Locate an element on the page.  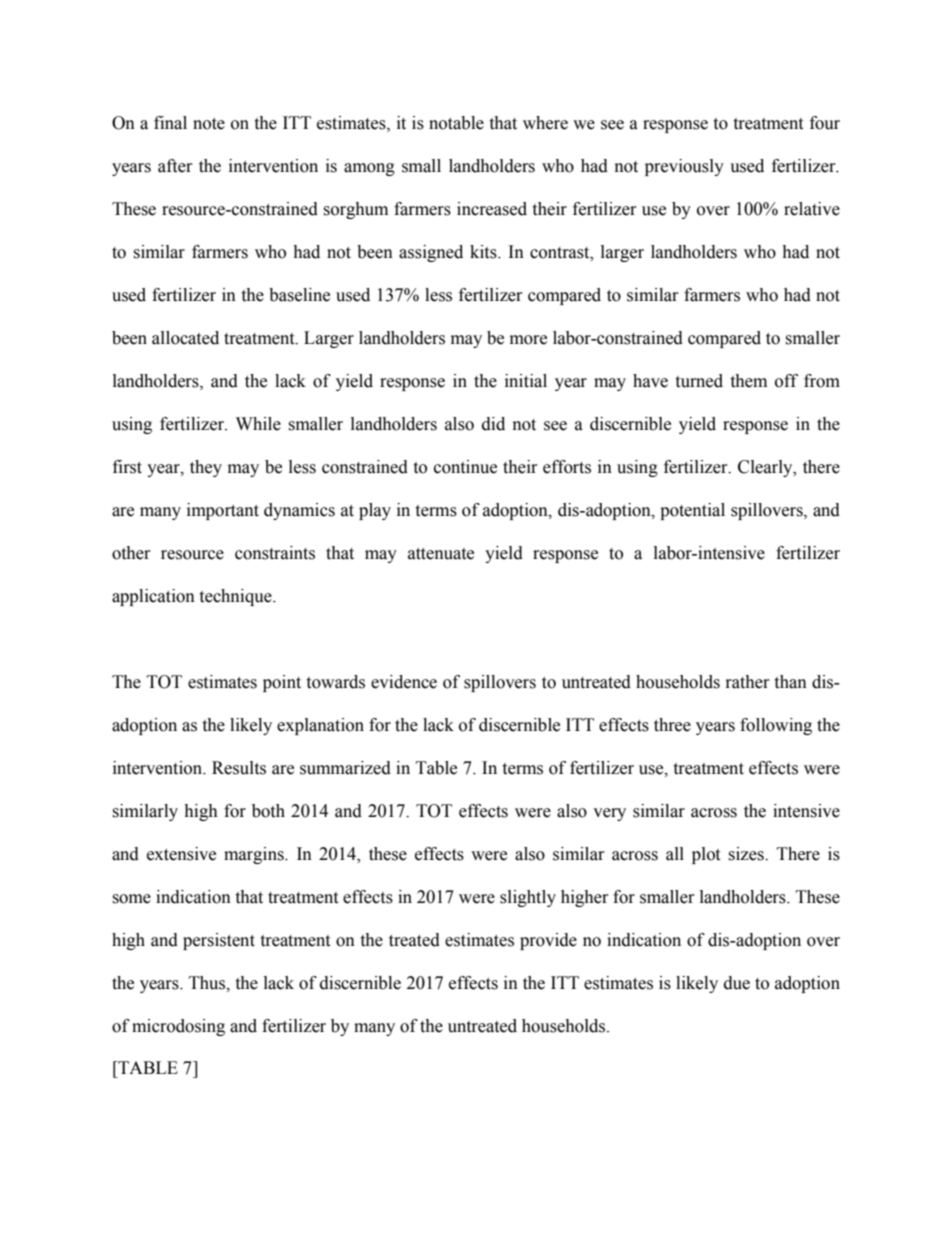
them is located at coordinates (748, 381).
